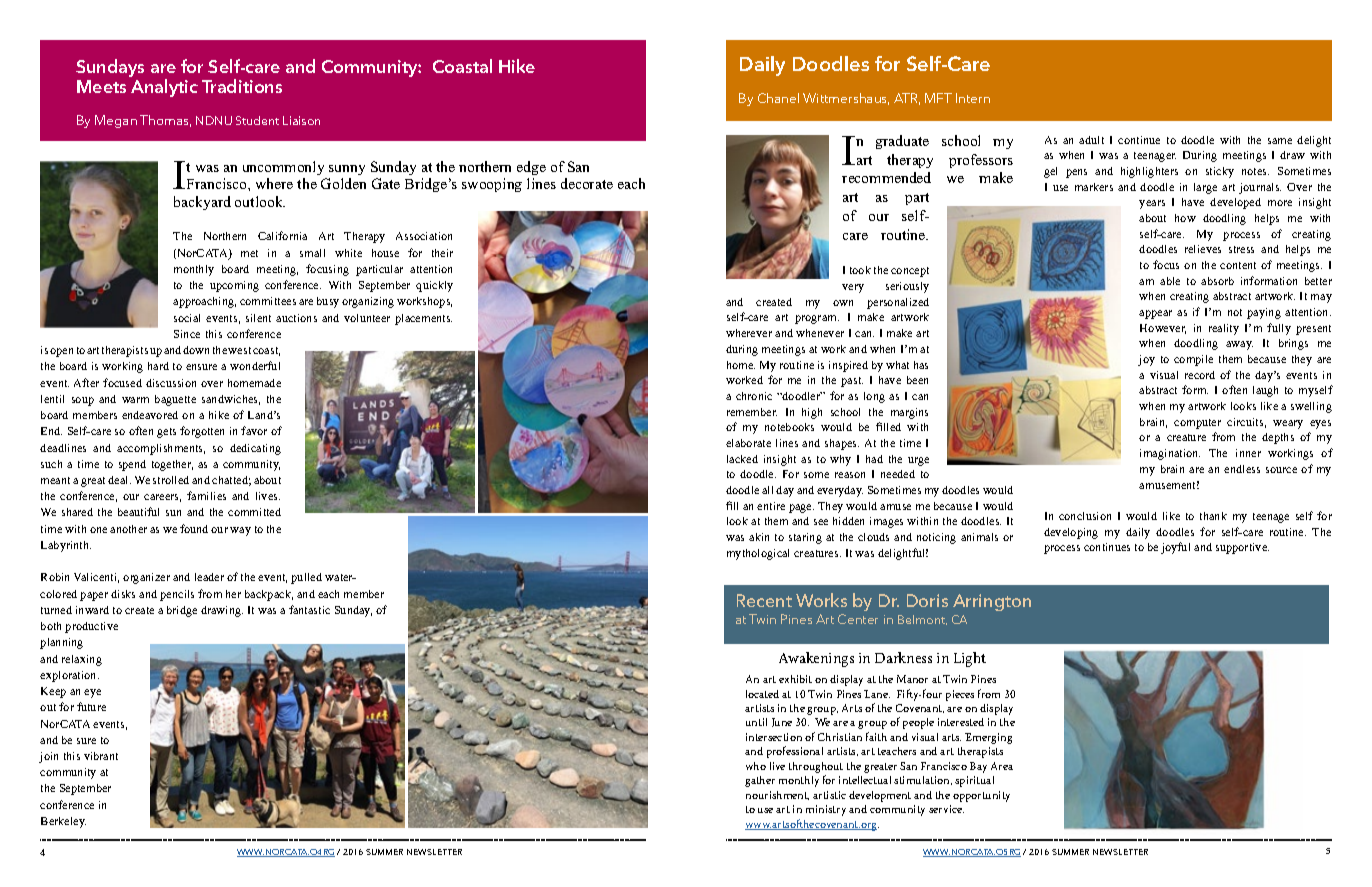 The height and width of the document is (887, 1372). Describe the element at coordinates (742, 459) in the document. I see `lacked` at that location.
